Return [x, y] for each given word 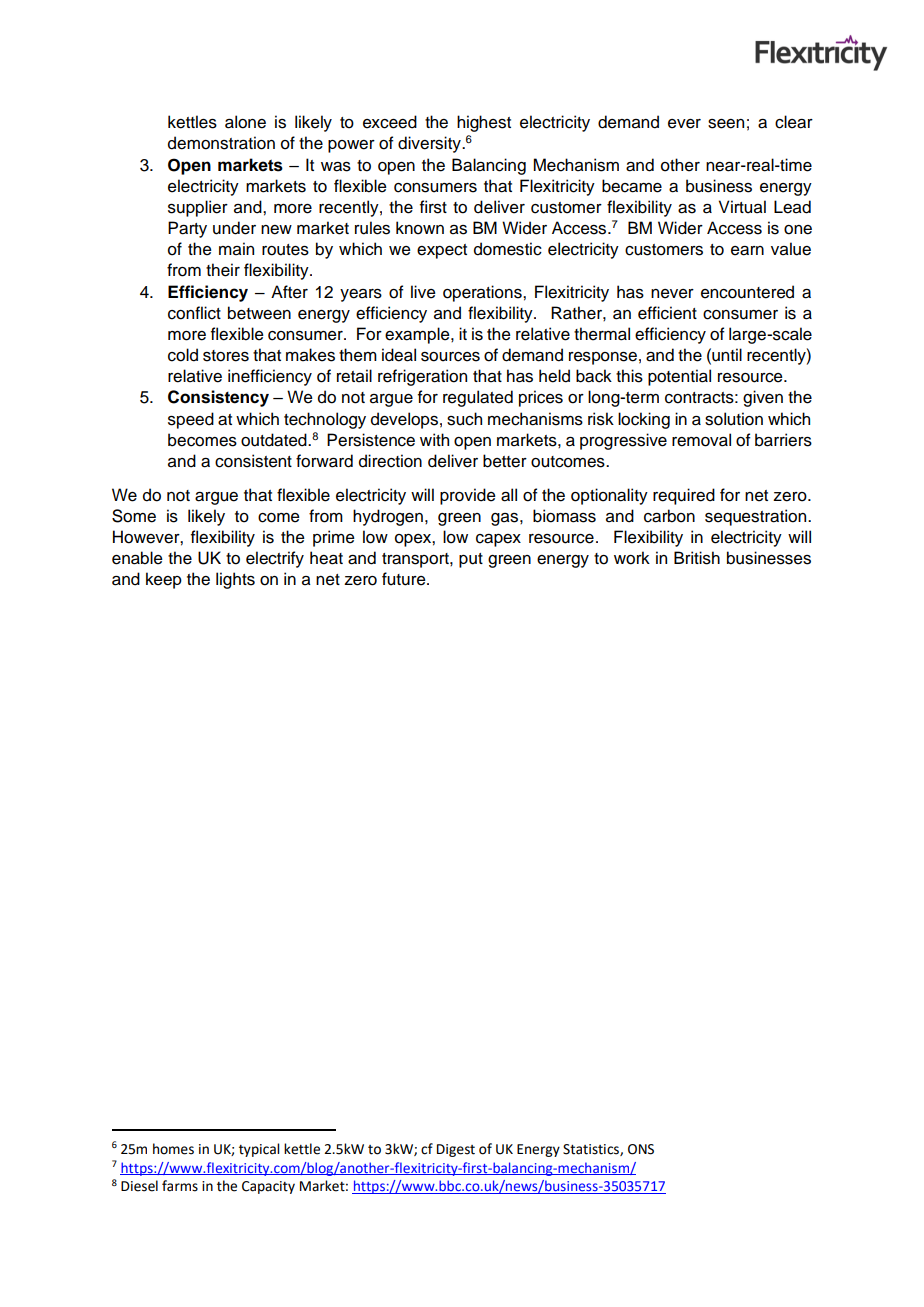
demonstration [221, 143]
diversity [430, 144]
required [684, 496]
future [405, 579]
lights [235, 580]
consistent [253, 461]
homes [173, 1149]
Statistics [592, 1150]
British [697, 558]
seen [726, 124]
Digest [456, 1150]
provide [468, 496]
